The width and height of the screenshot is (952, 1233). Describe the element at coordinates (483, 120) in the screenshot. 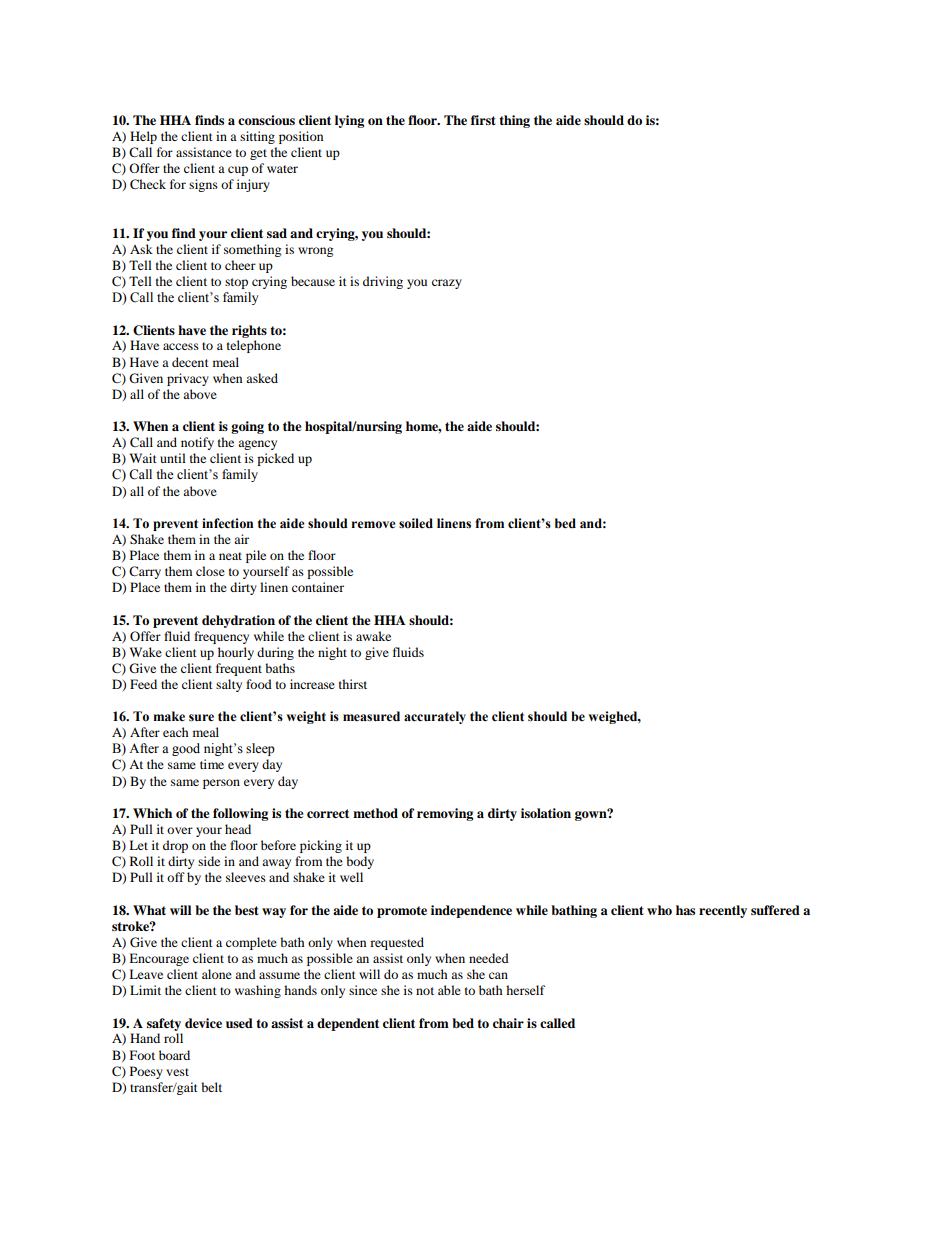

I see `first` at that location.
